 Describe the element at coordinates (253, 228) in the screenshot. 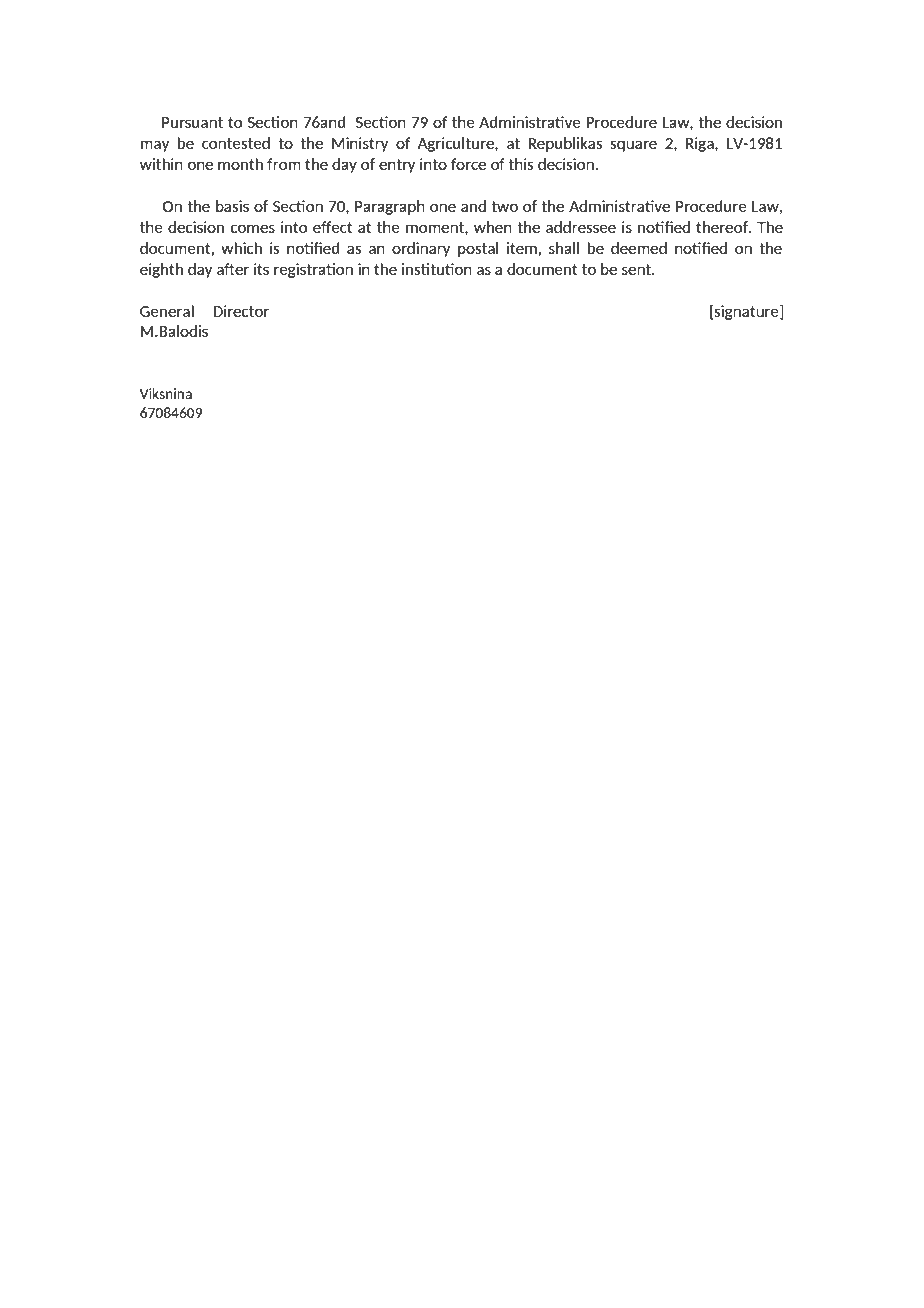

I see `comes` at that location.
